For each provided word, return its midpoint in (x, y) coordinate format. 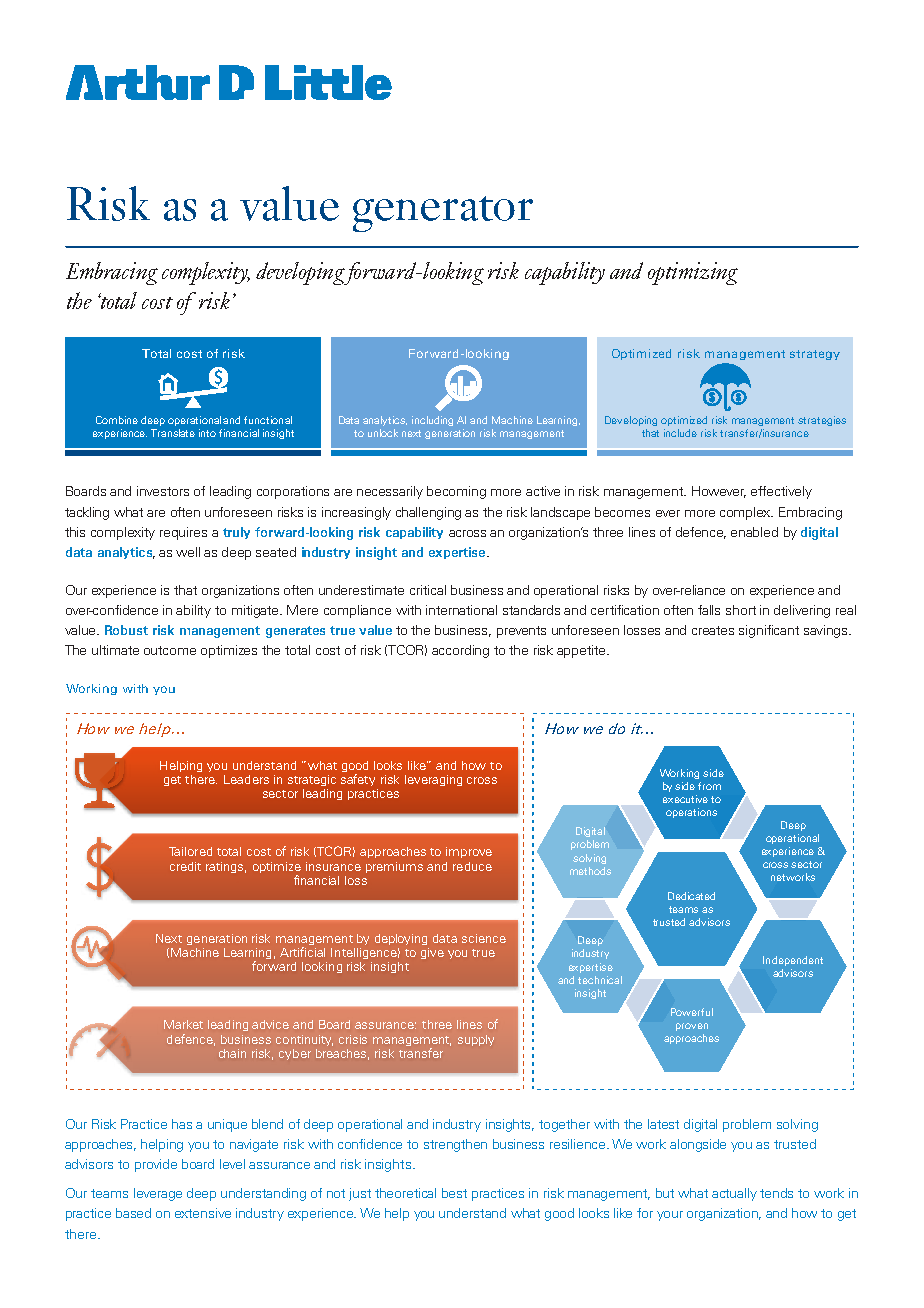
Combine (117, 420)
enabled (754, 532)
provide (156, 1165)
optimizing (693, 273)
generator (443, 214)
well (188, 552)
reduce (472, 866)
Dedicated (691, 896)
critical (428, 590)
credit (185, 866)
